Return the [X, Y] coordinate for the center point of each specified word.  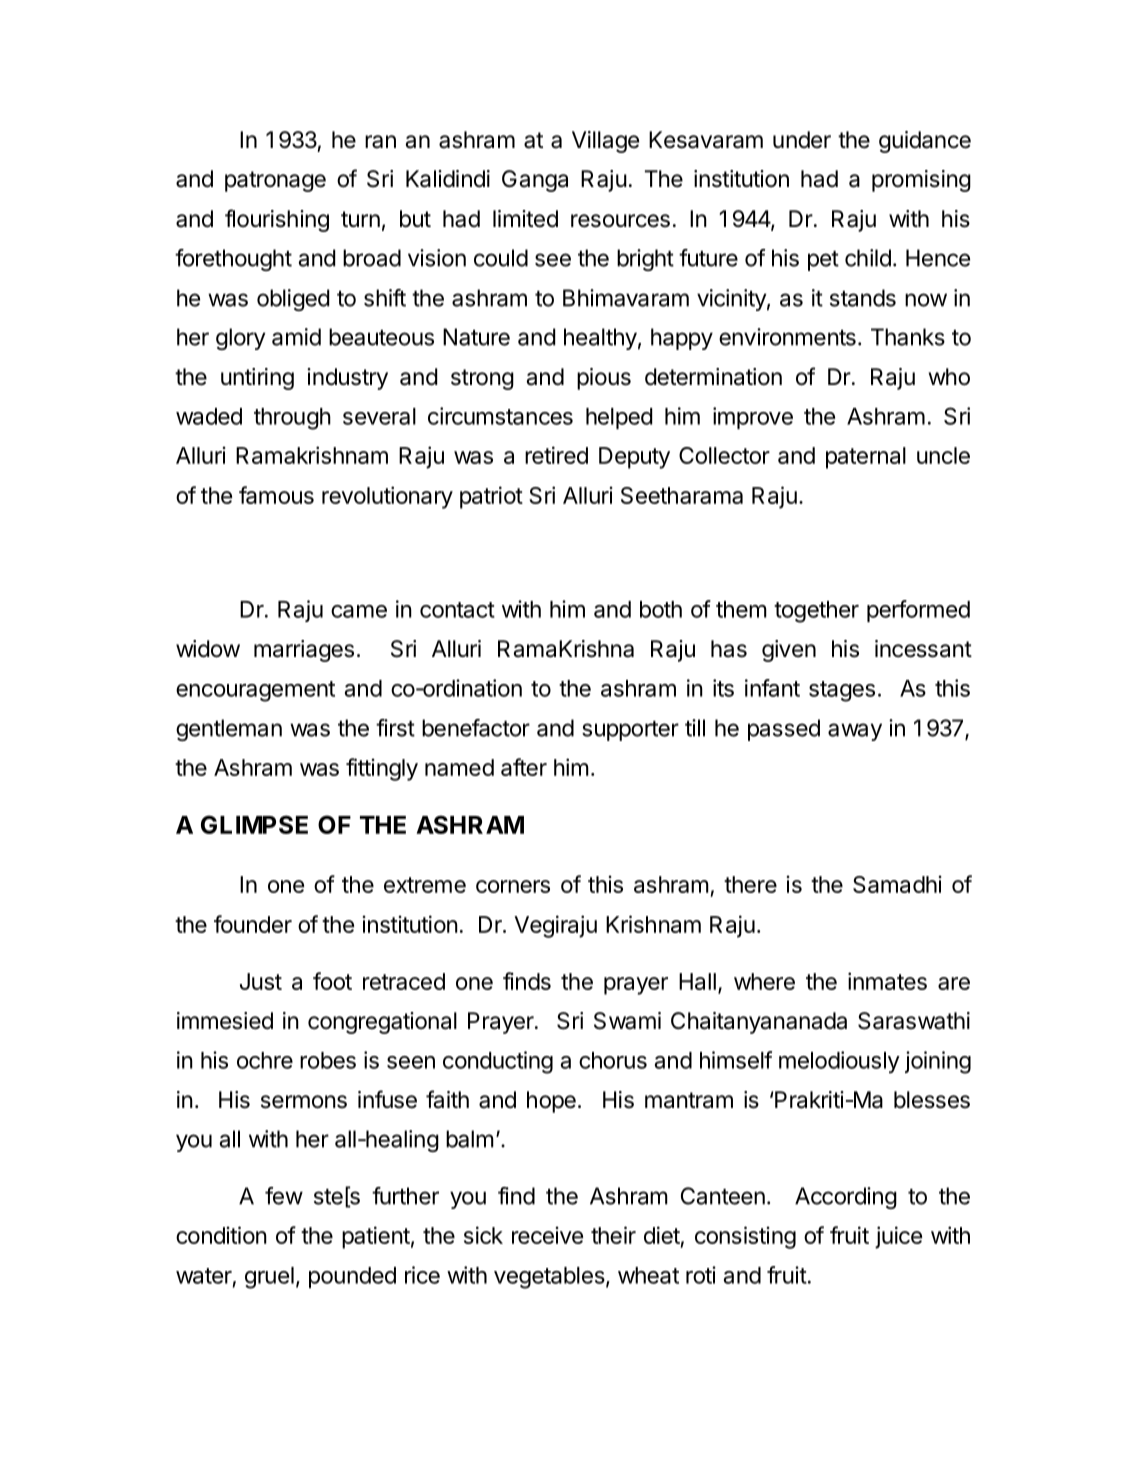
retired [556, 455]
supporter [630, 731]
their [613, 1235]
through [292, 419]
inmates [887, 981]
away [855, 732]
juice [898, 1237]
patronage [275, 181]
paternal [866, 458]
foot [332, 981]
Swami [627, 1021]
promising [921, 181]
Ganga [535, 181]
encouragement [255, 691]
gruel [269, 1278]
